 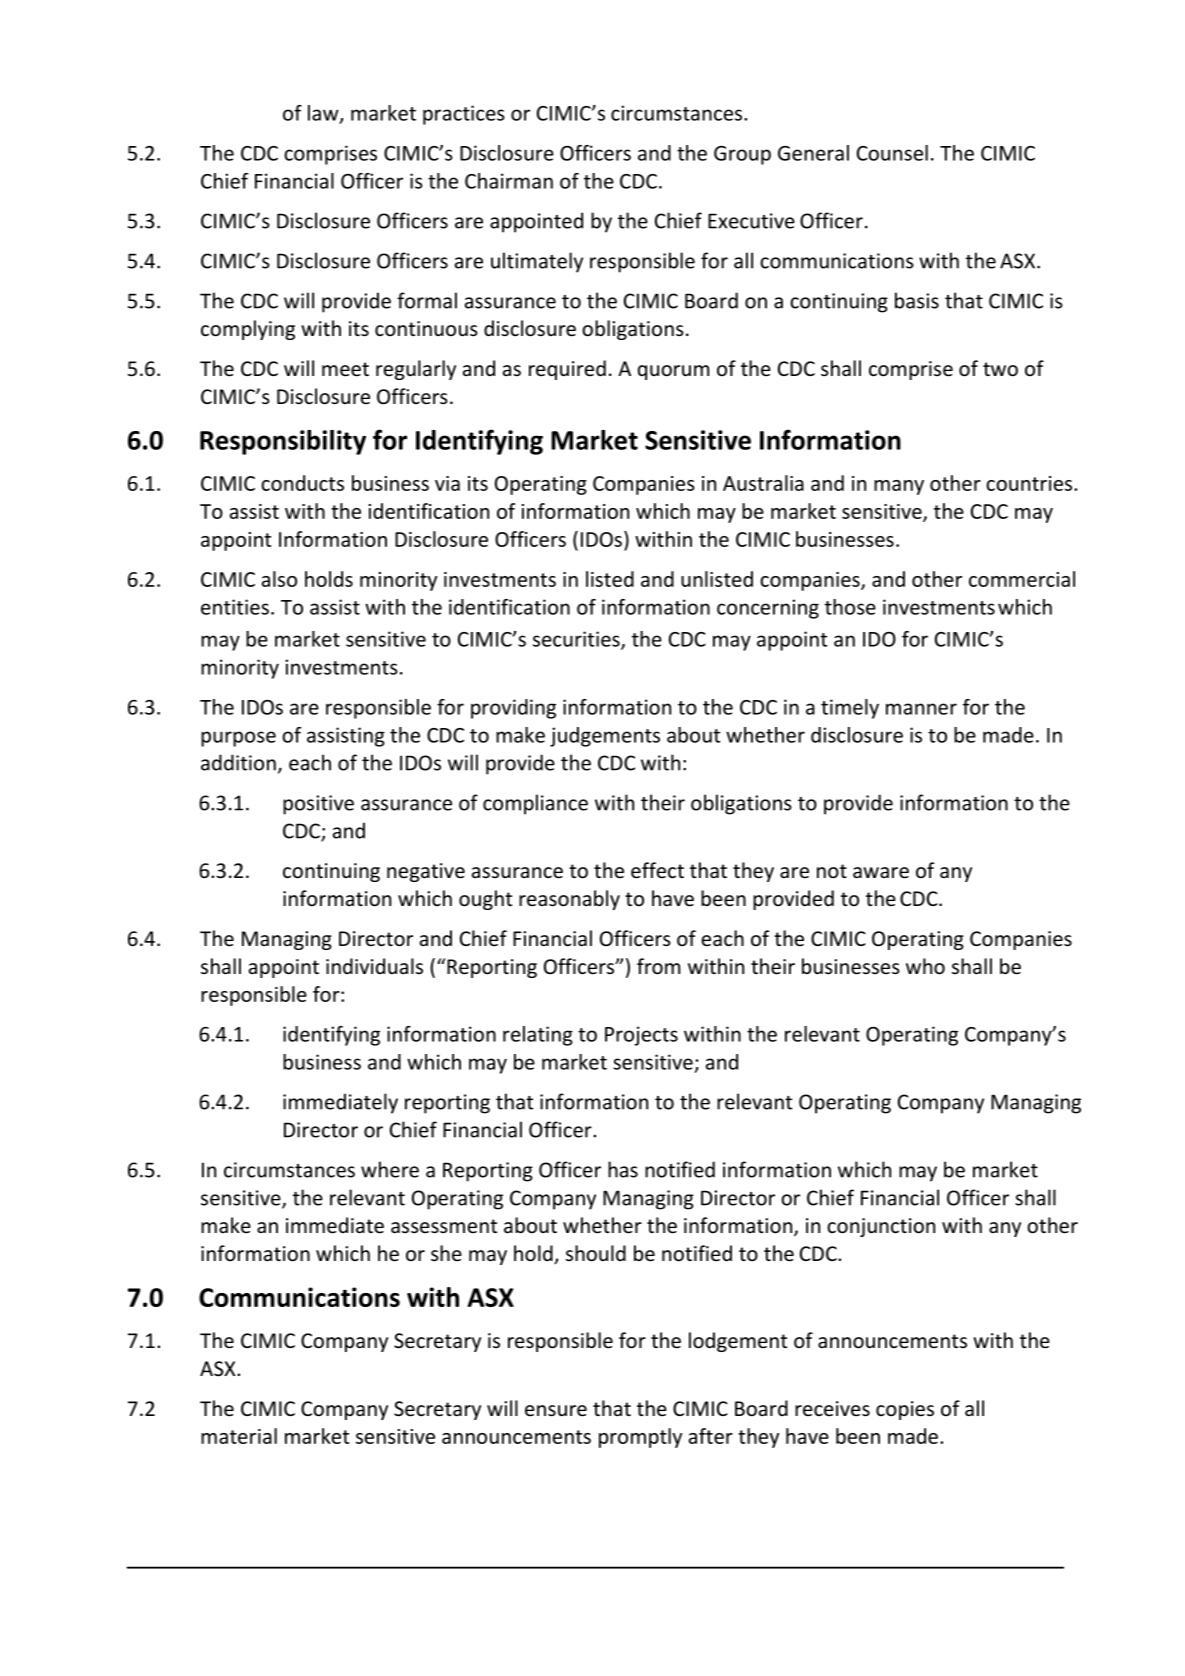 I want to click on Counsel, so click(x=892, y=153).
